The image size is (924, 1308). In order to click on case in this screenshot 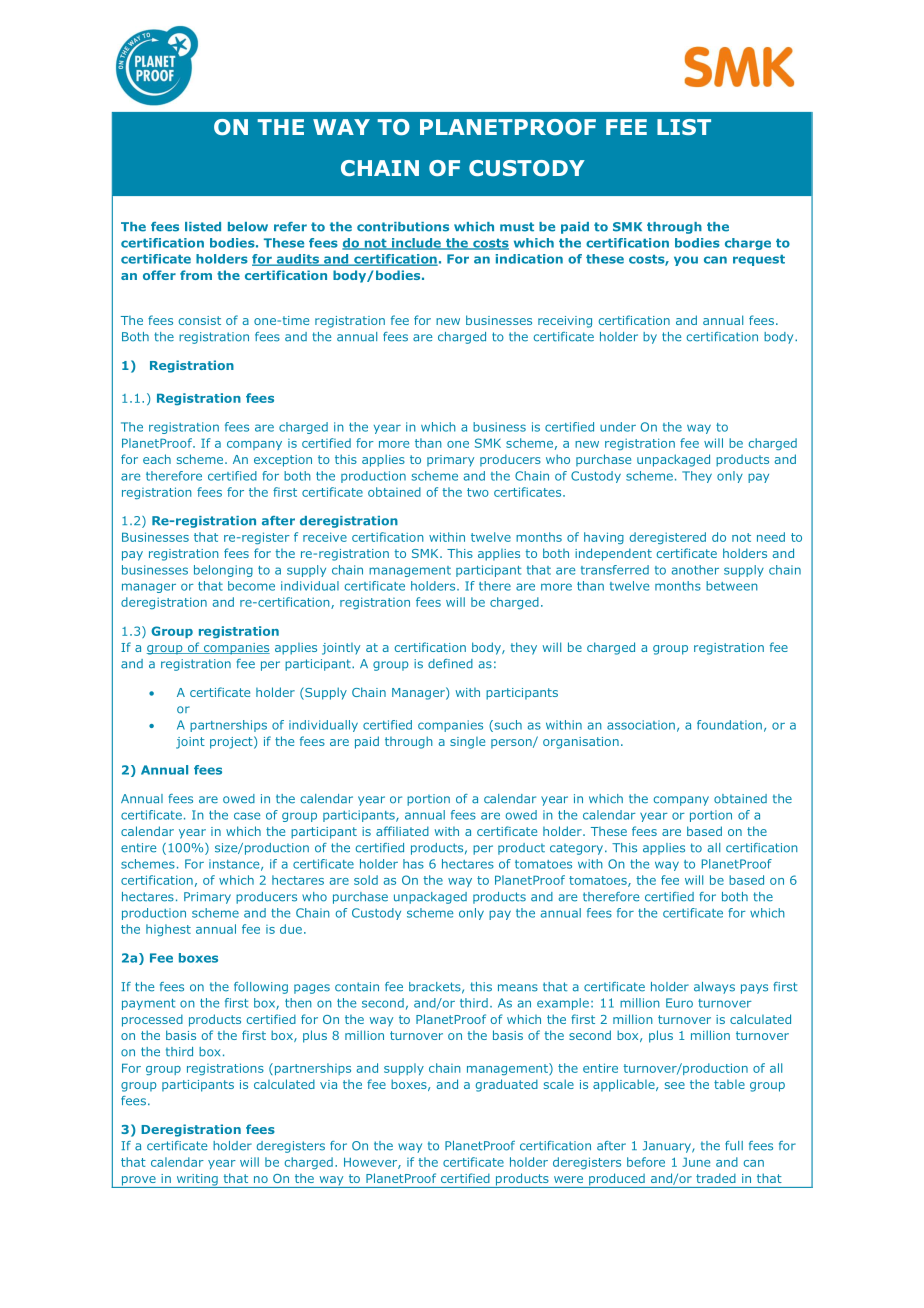, I will do `click(247, 816)`.
